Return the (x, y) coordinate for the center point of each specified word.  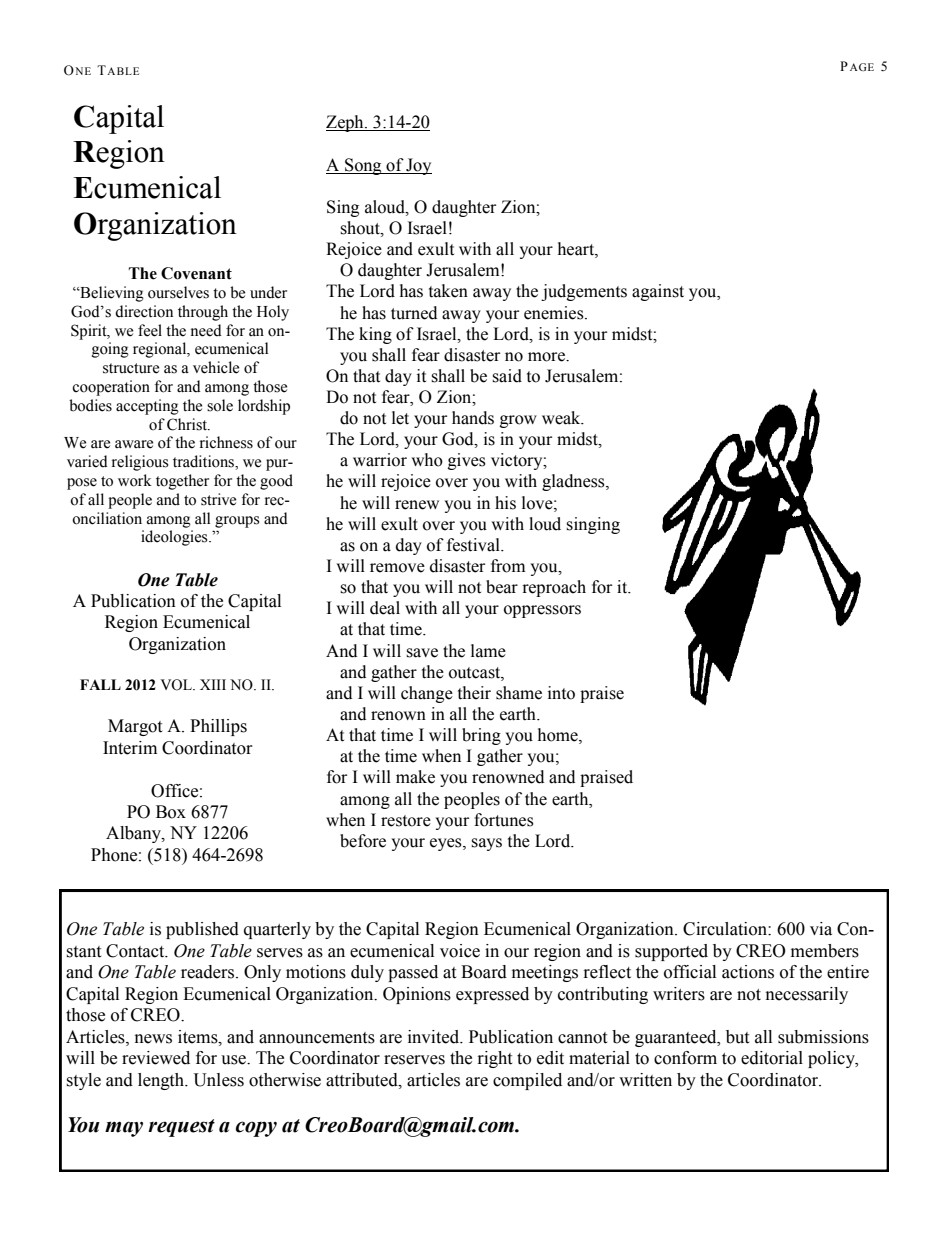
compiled (527, 1081)
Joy (418, 166)
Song (363, 166)
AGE (862, 67)
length (162, 1081)
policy (832, 1059)
